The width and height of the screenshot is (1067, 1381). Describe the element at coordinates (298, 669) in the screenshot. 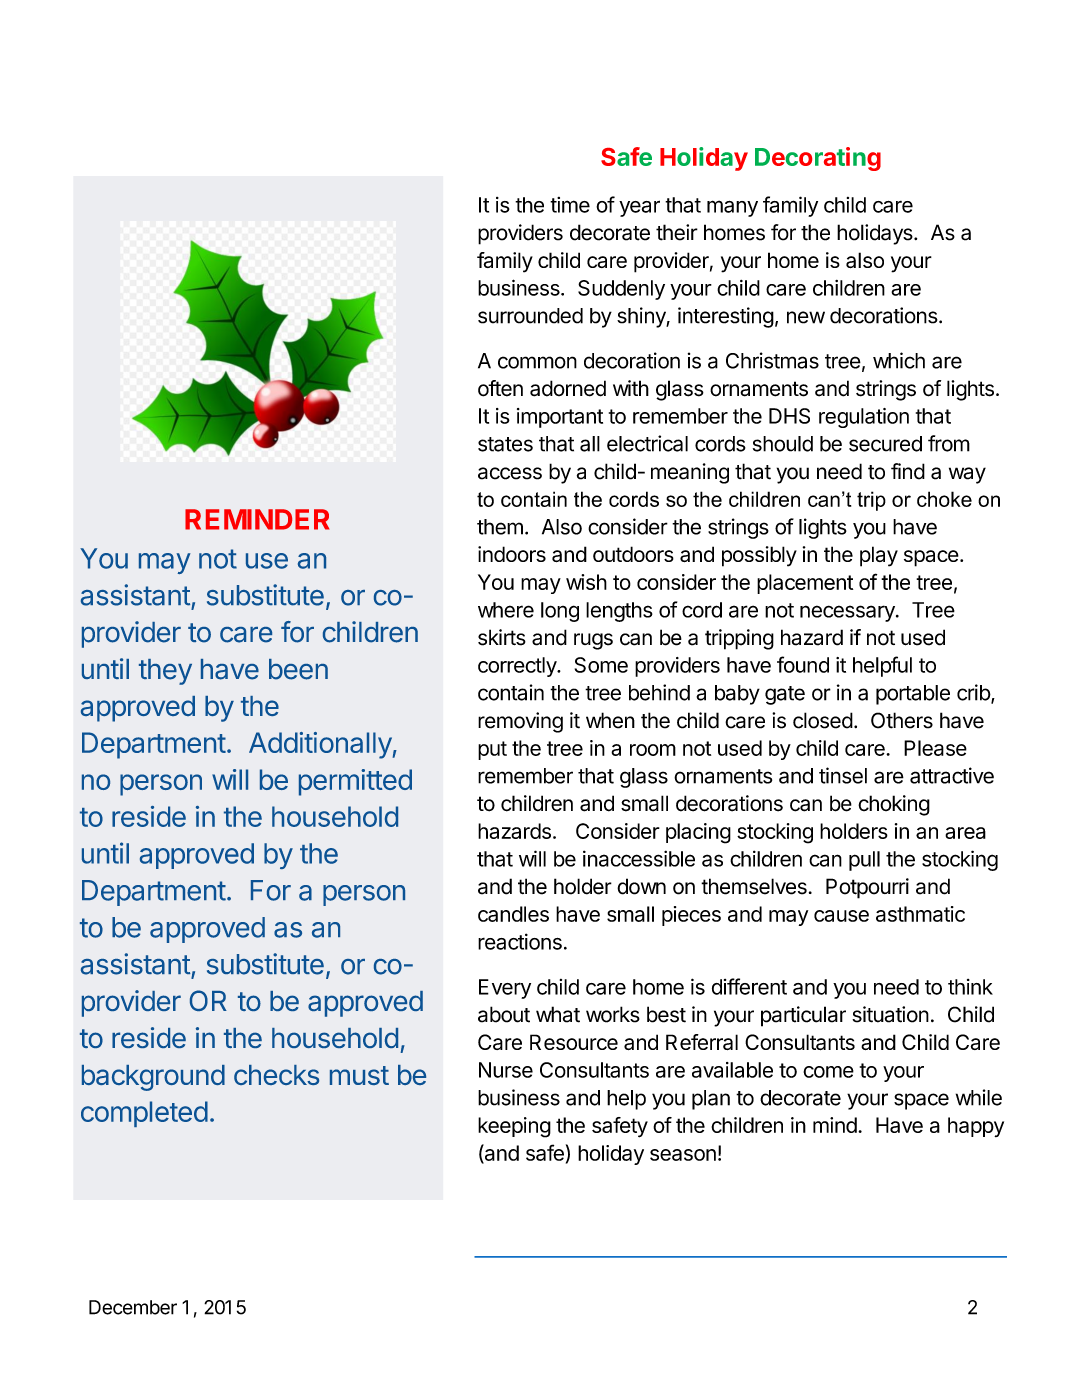

I see `been` at that location.
